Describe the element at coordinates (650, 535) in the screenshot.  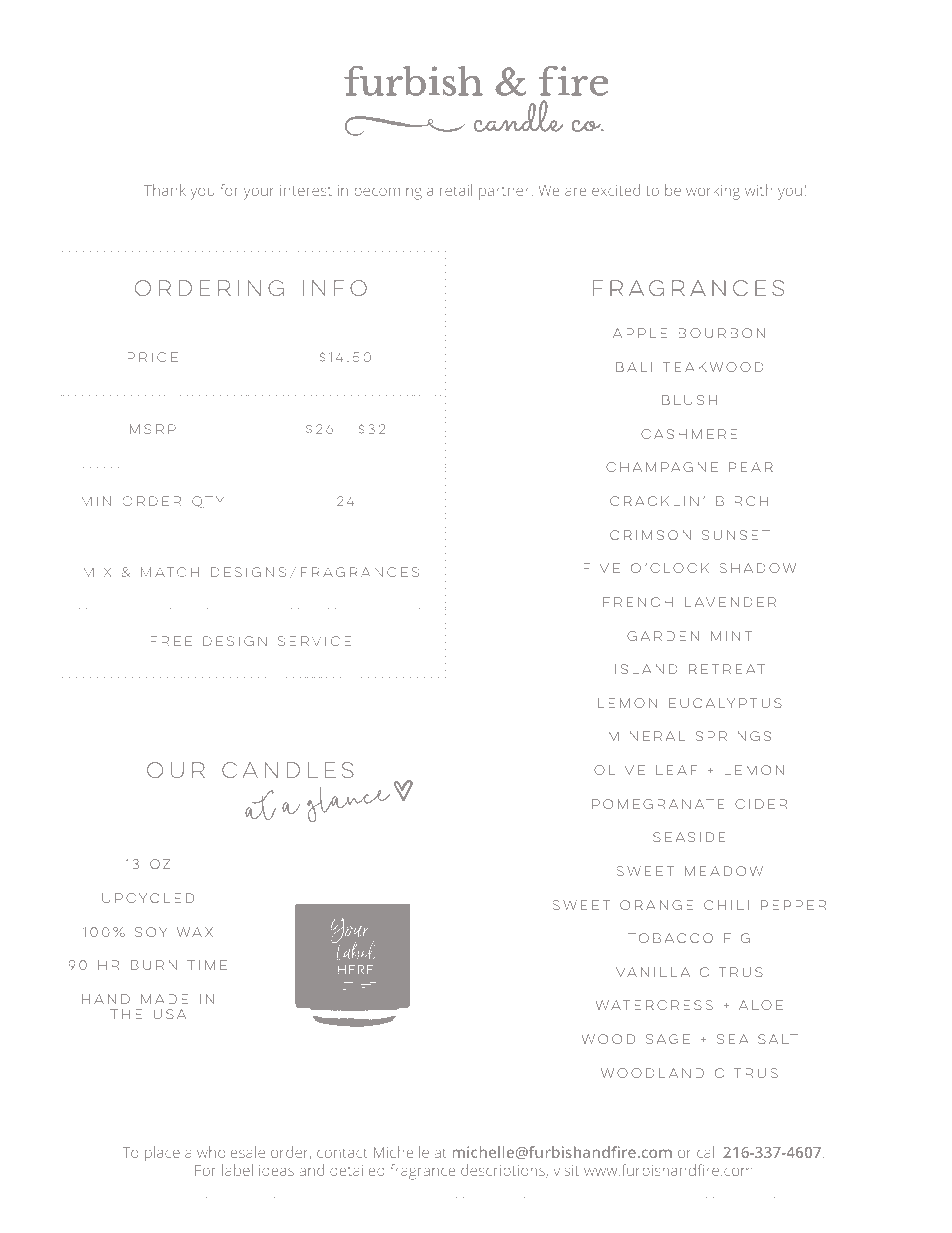
I see `Crimson` at that location.
